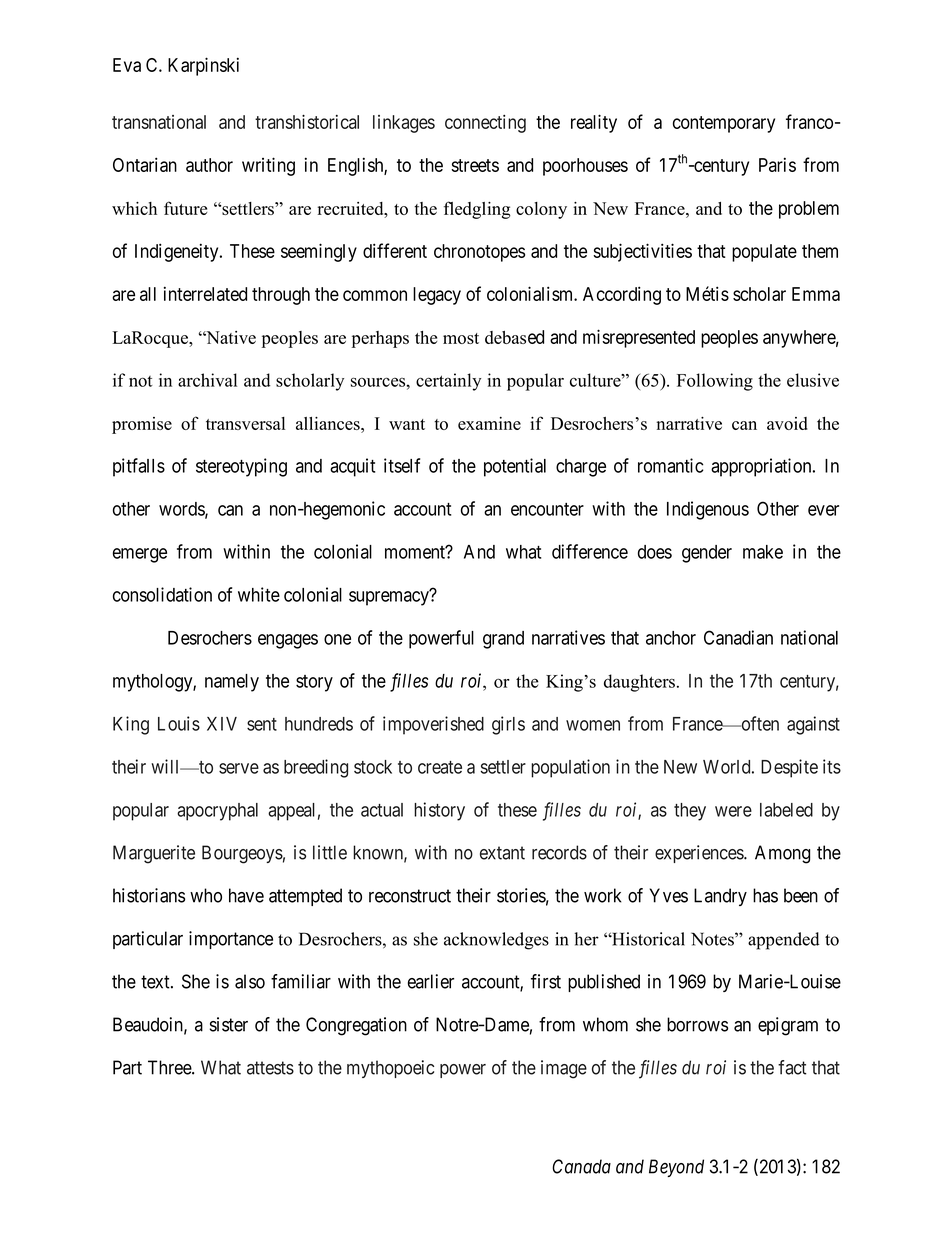 The height and width of the page is (1233, 952). I want to click on Three, so click(170, 1067).
